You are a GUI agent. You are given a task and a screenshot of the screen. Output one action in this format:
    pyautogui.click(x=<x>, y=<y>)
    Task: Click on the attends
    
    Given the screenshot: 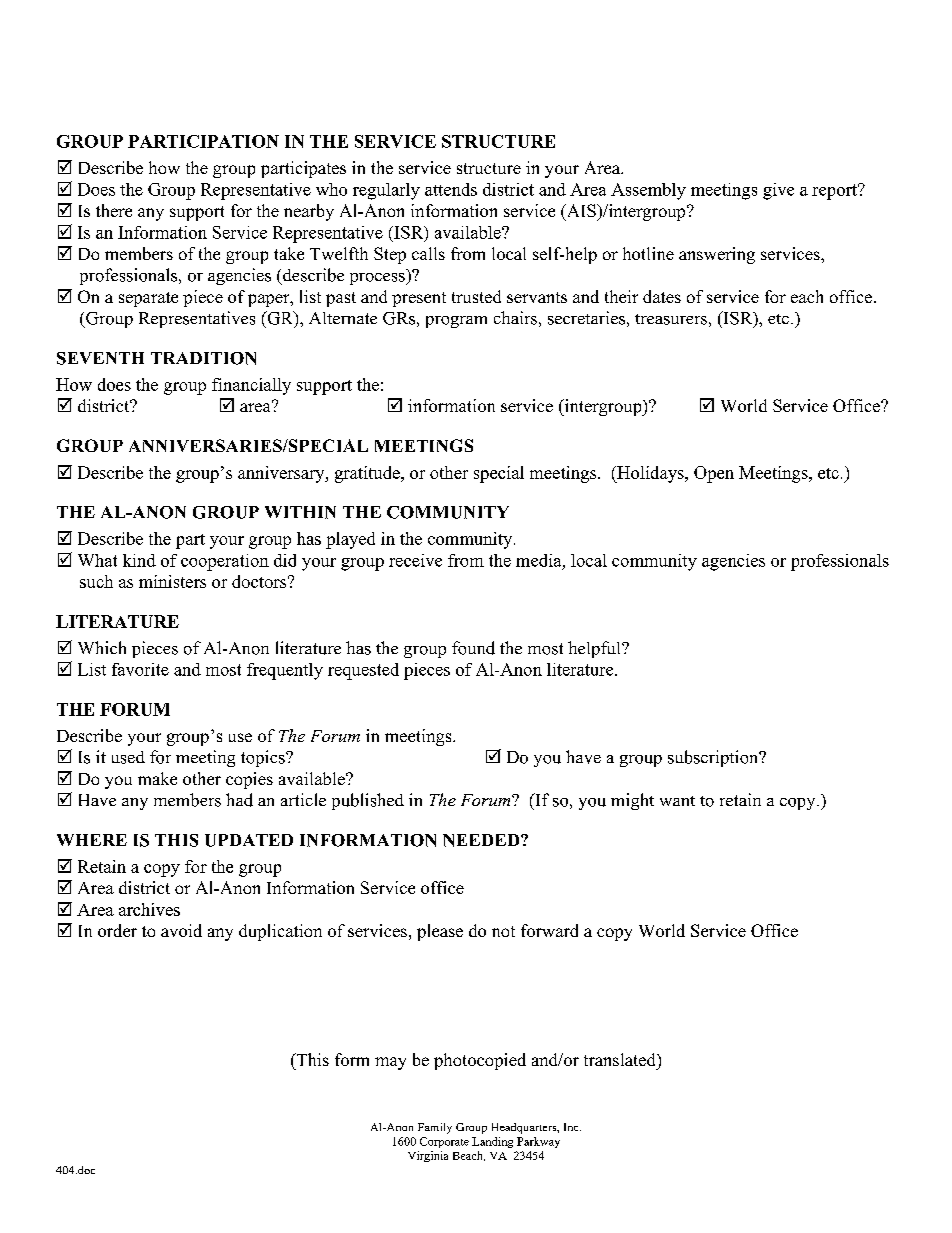 What is the action you would take?
    pyautogui.click(x=451, y=189)
